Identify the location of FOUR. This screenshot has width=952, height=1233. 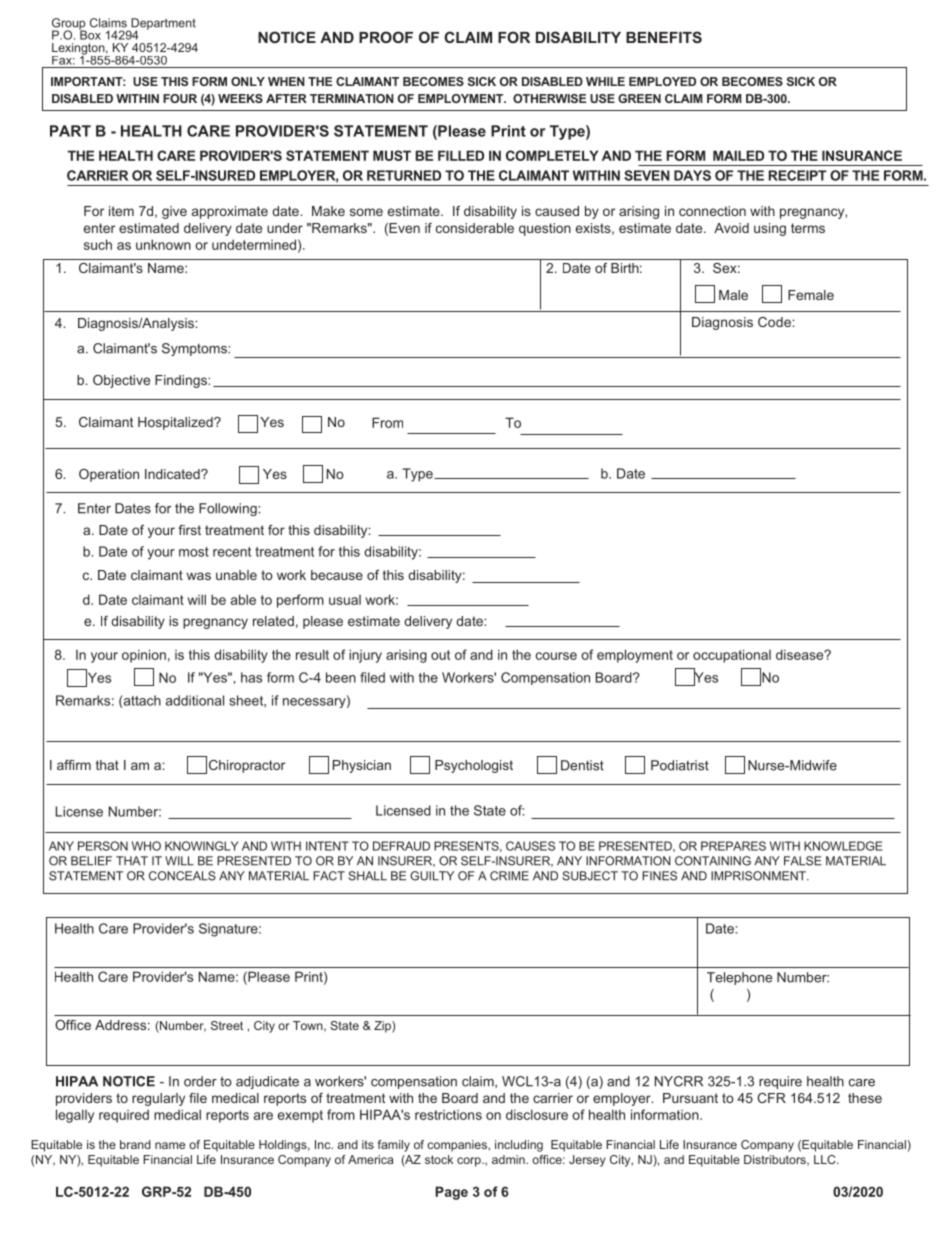
(180, 98).
